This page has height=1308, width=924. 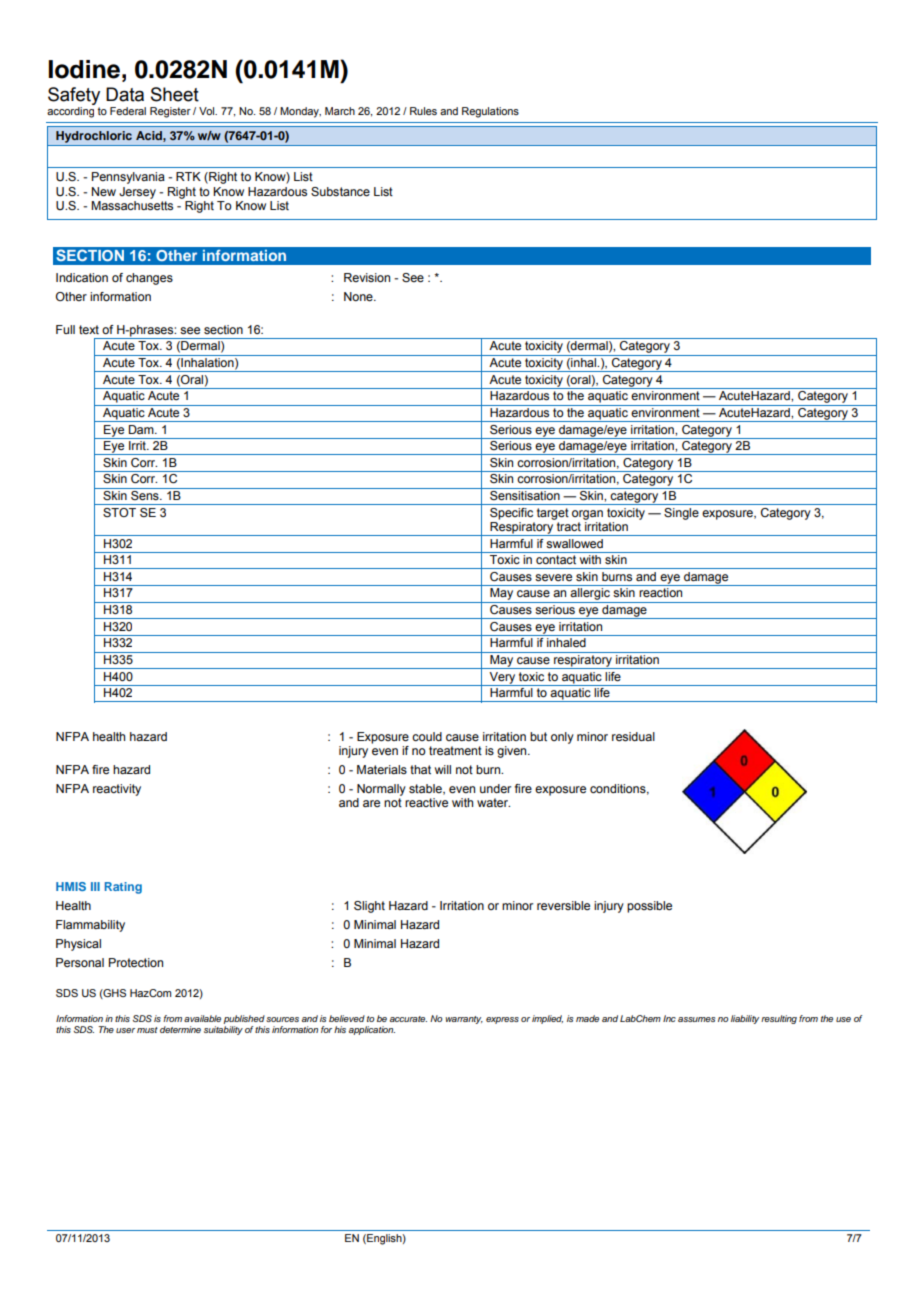 What do you see at coordinates (147, 1030) in the page?
I see `must` at bounding box center [147, 1030].
